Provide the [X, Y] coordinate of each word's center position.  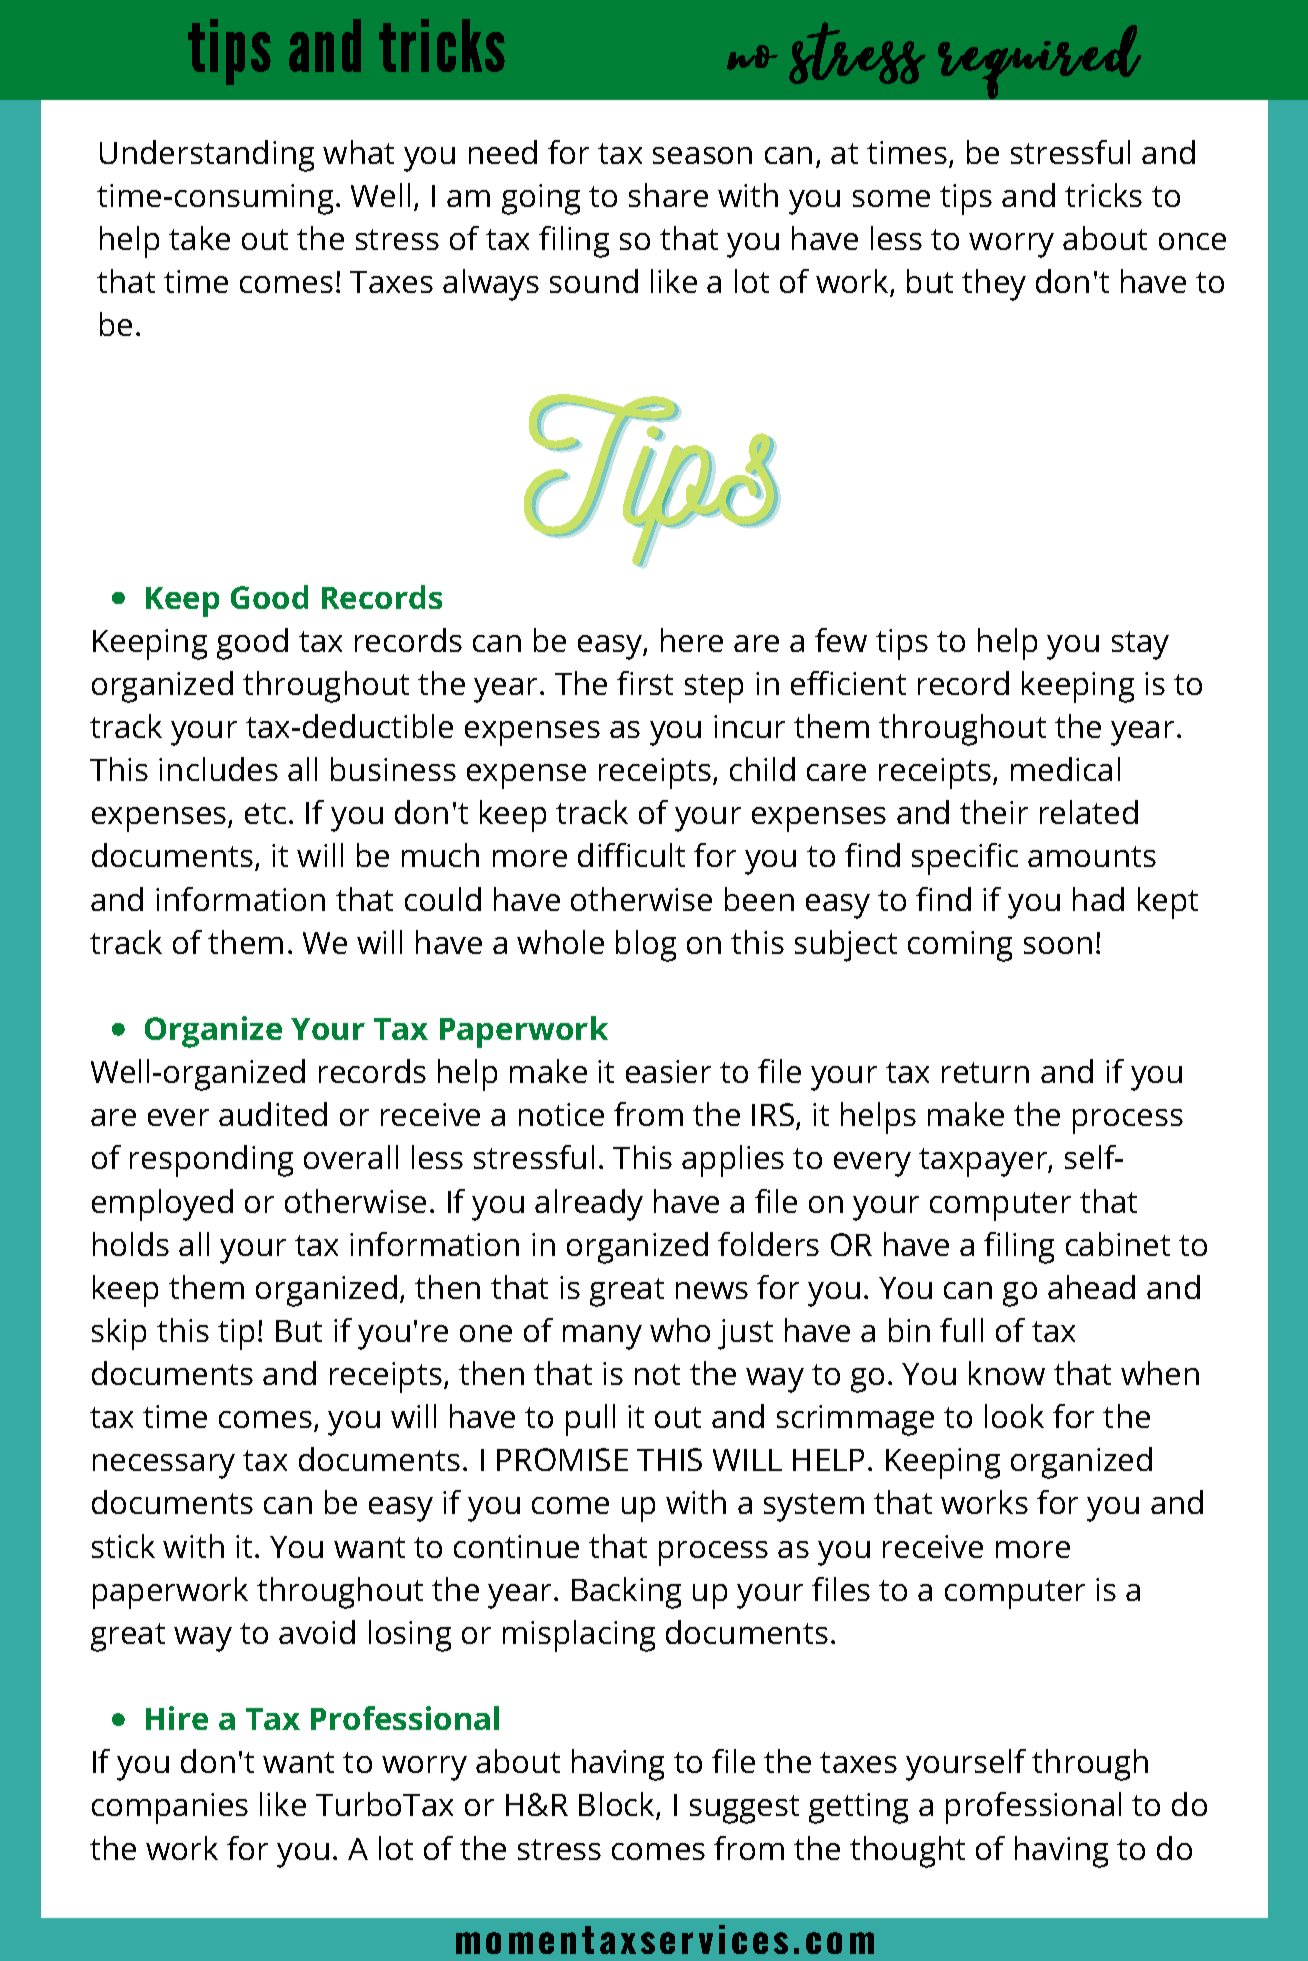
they [994, 285]
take [199, 238]
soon [1058, 945]
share [668, 195]
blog [646, 946]
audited [273, 1114]
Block [618, 1806]
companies [170, 1808]
